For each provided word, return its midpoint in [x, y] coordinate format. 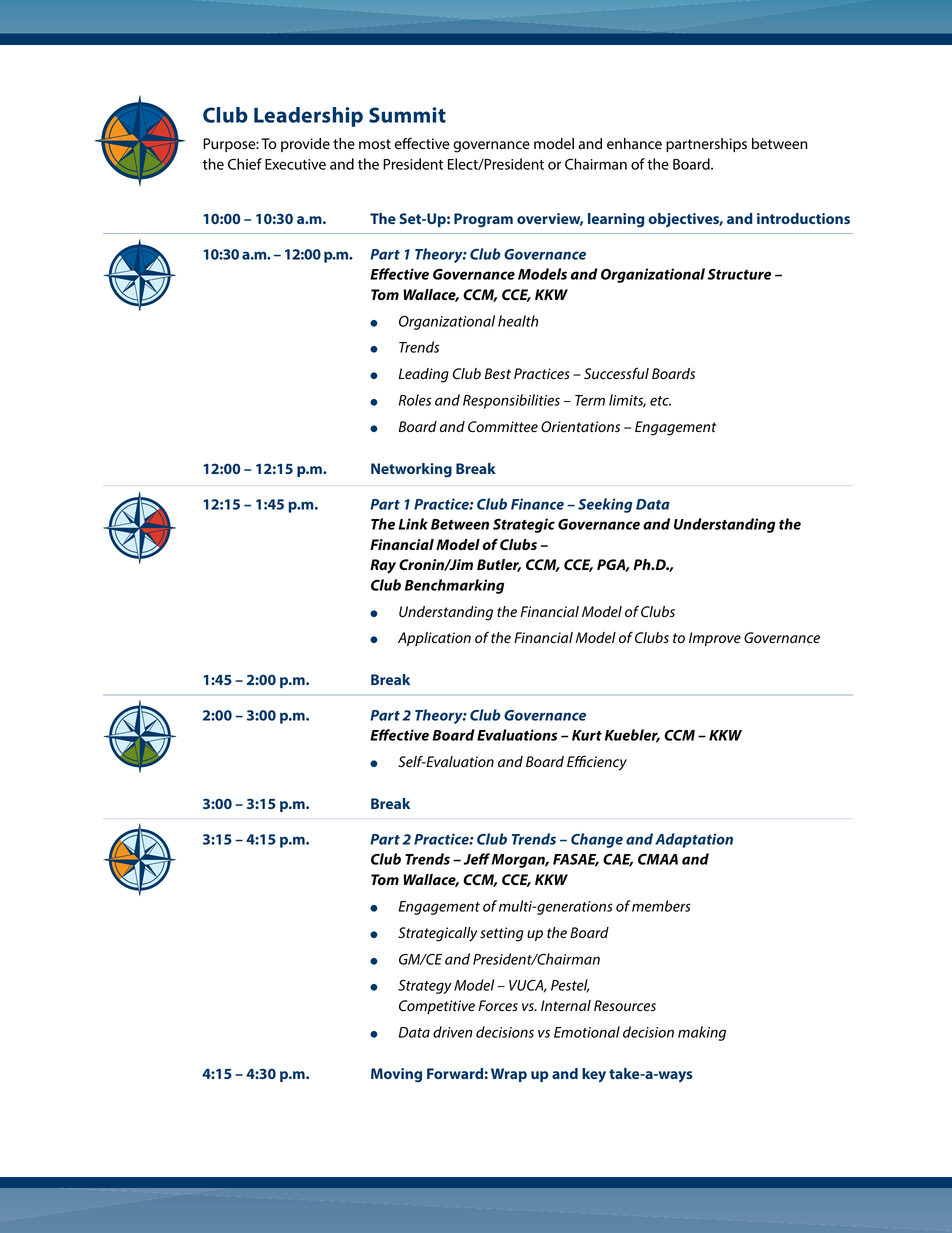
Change [597, 840]
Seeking [605, 505]
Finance [537, 504]
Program [483, 220]
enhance [634, 144]
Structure [739, 274]
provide [305, 145]
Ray [383, 566]
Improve [715, 639]
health [518, 321]
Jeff [477, 859]
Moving [396, 1075]
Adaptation [694, 840]
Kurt [587, 735]
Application [434, 639]
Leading [423, 375]
